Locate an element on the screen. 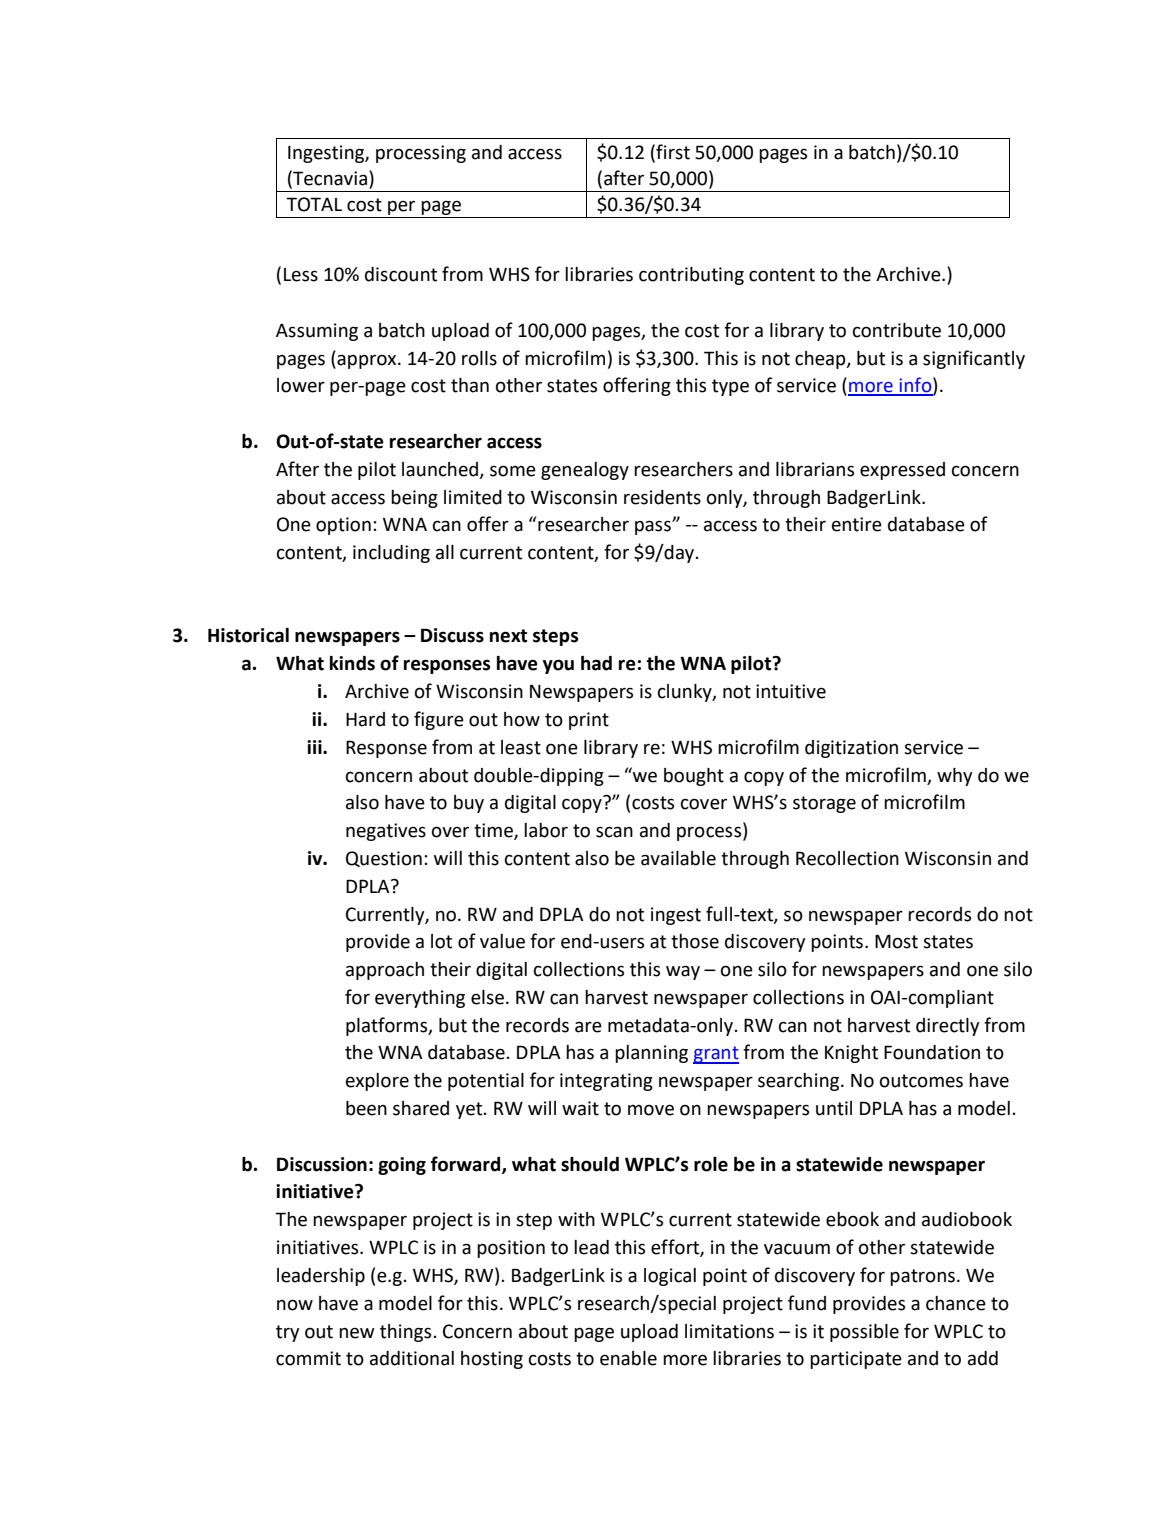 This screenshot has width=1173, height=1519. contributing is located at coordinates (691, 276).
